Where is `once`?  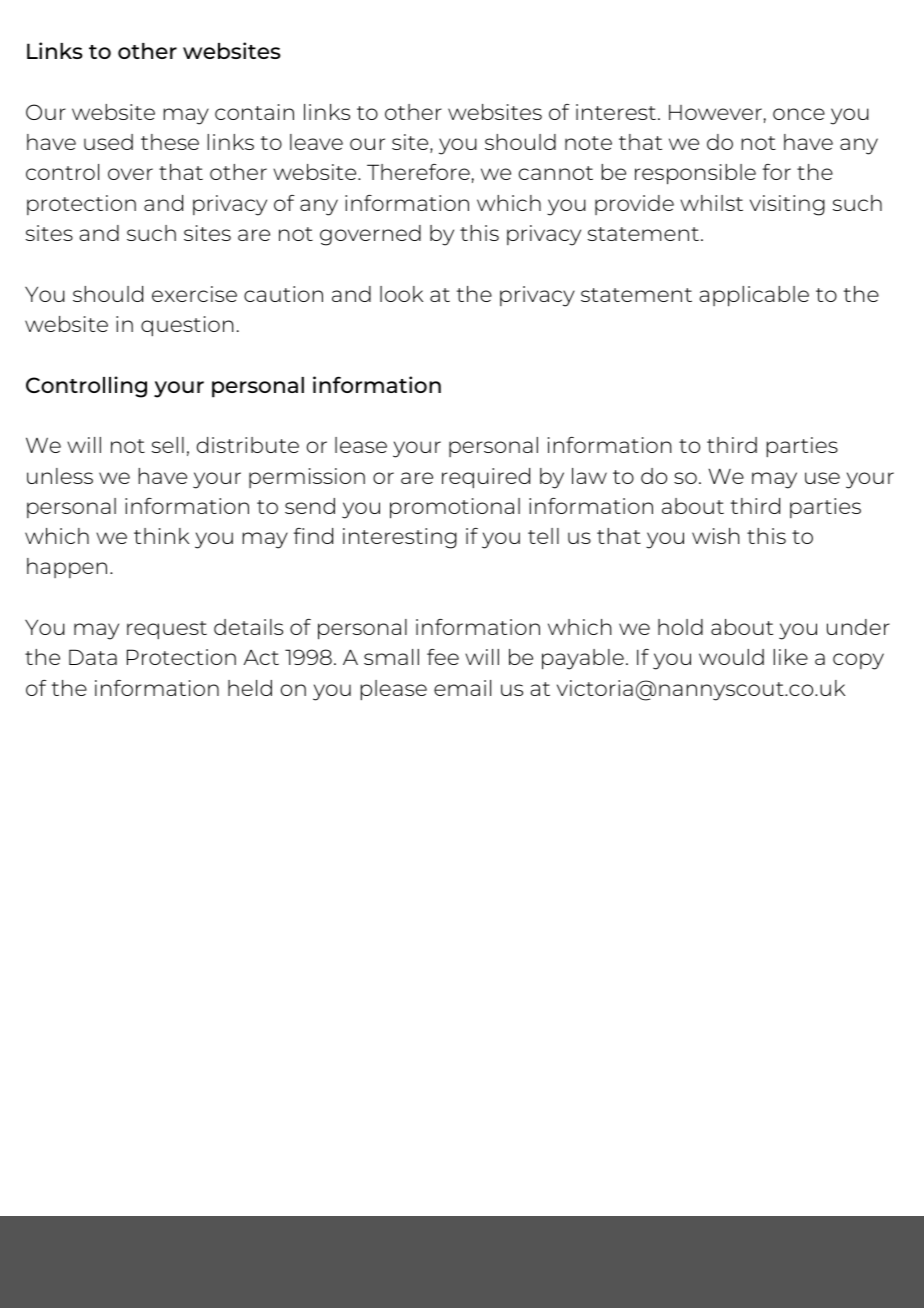
once is located at coordinates (799, 114).
